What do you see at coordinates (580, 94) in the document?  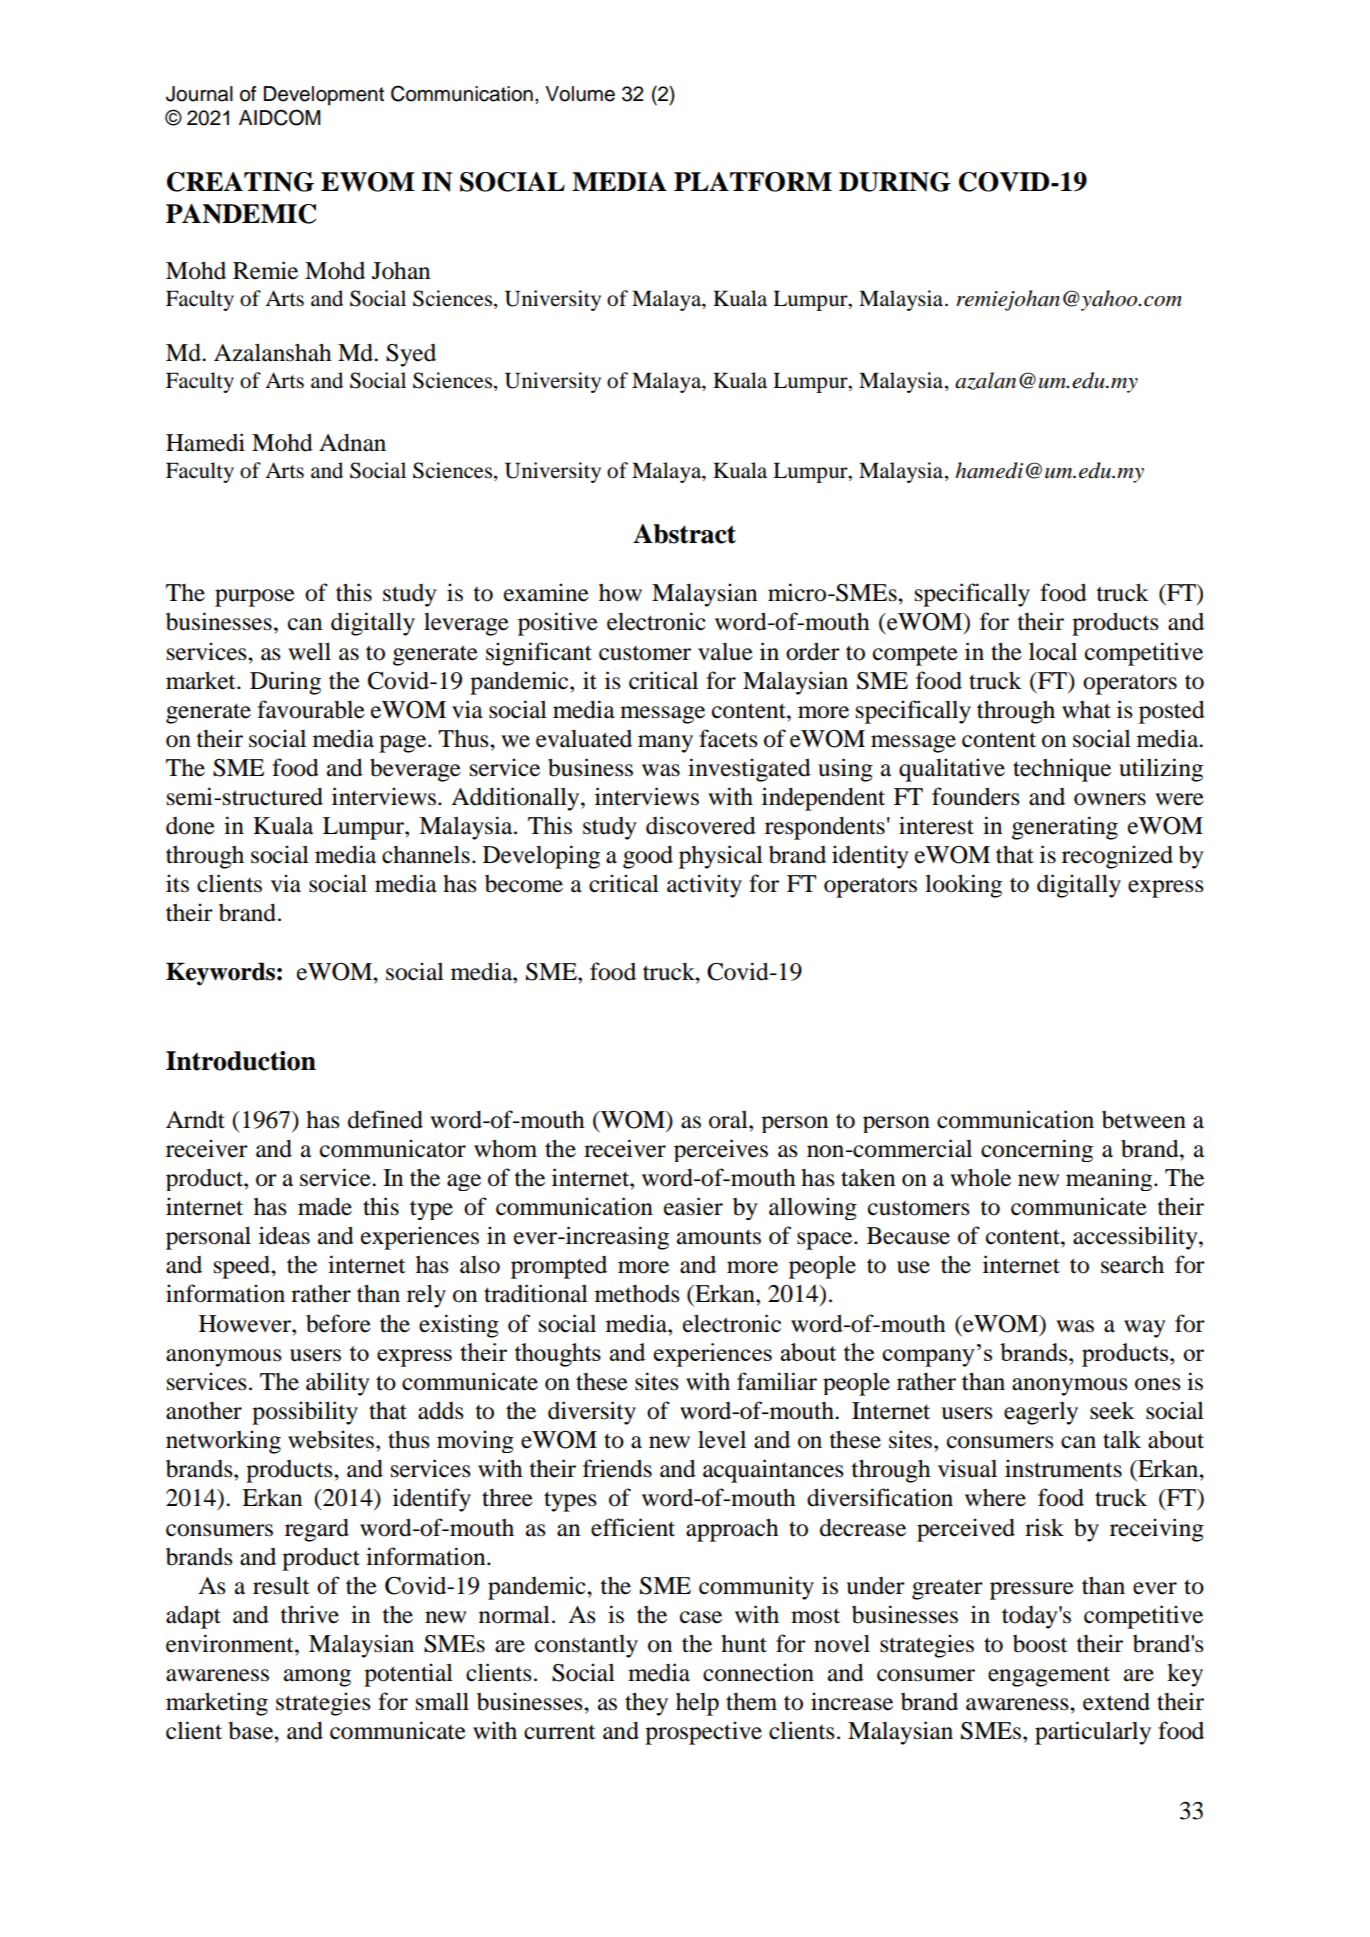 I see `Volume` at bounding box center [580, 94].
